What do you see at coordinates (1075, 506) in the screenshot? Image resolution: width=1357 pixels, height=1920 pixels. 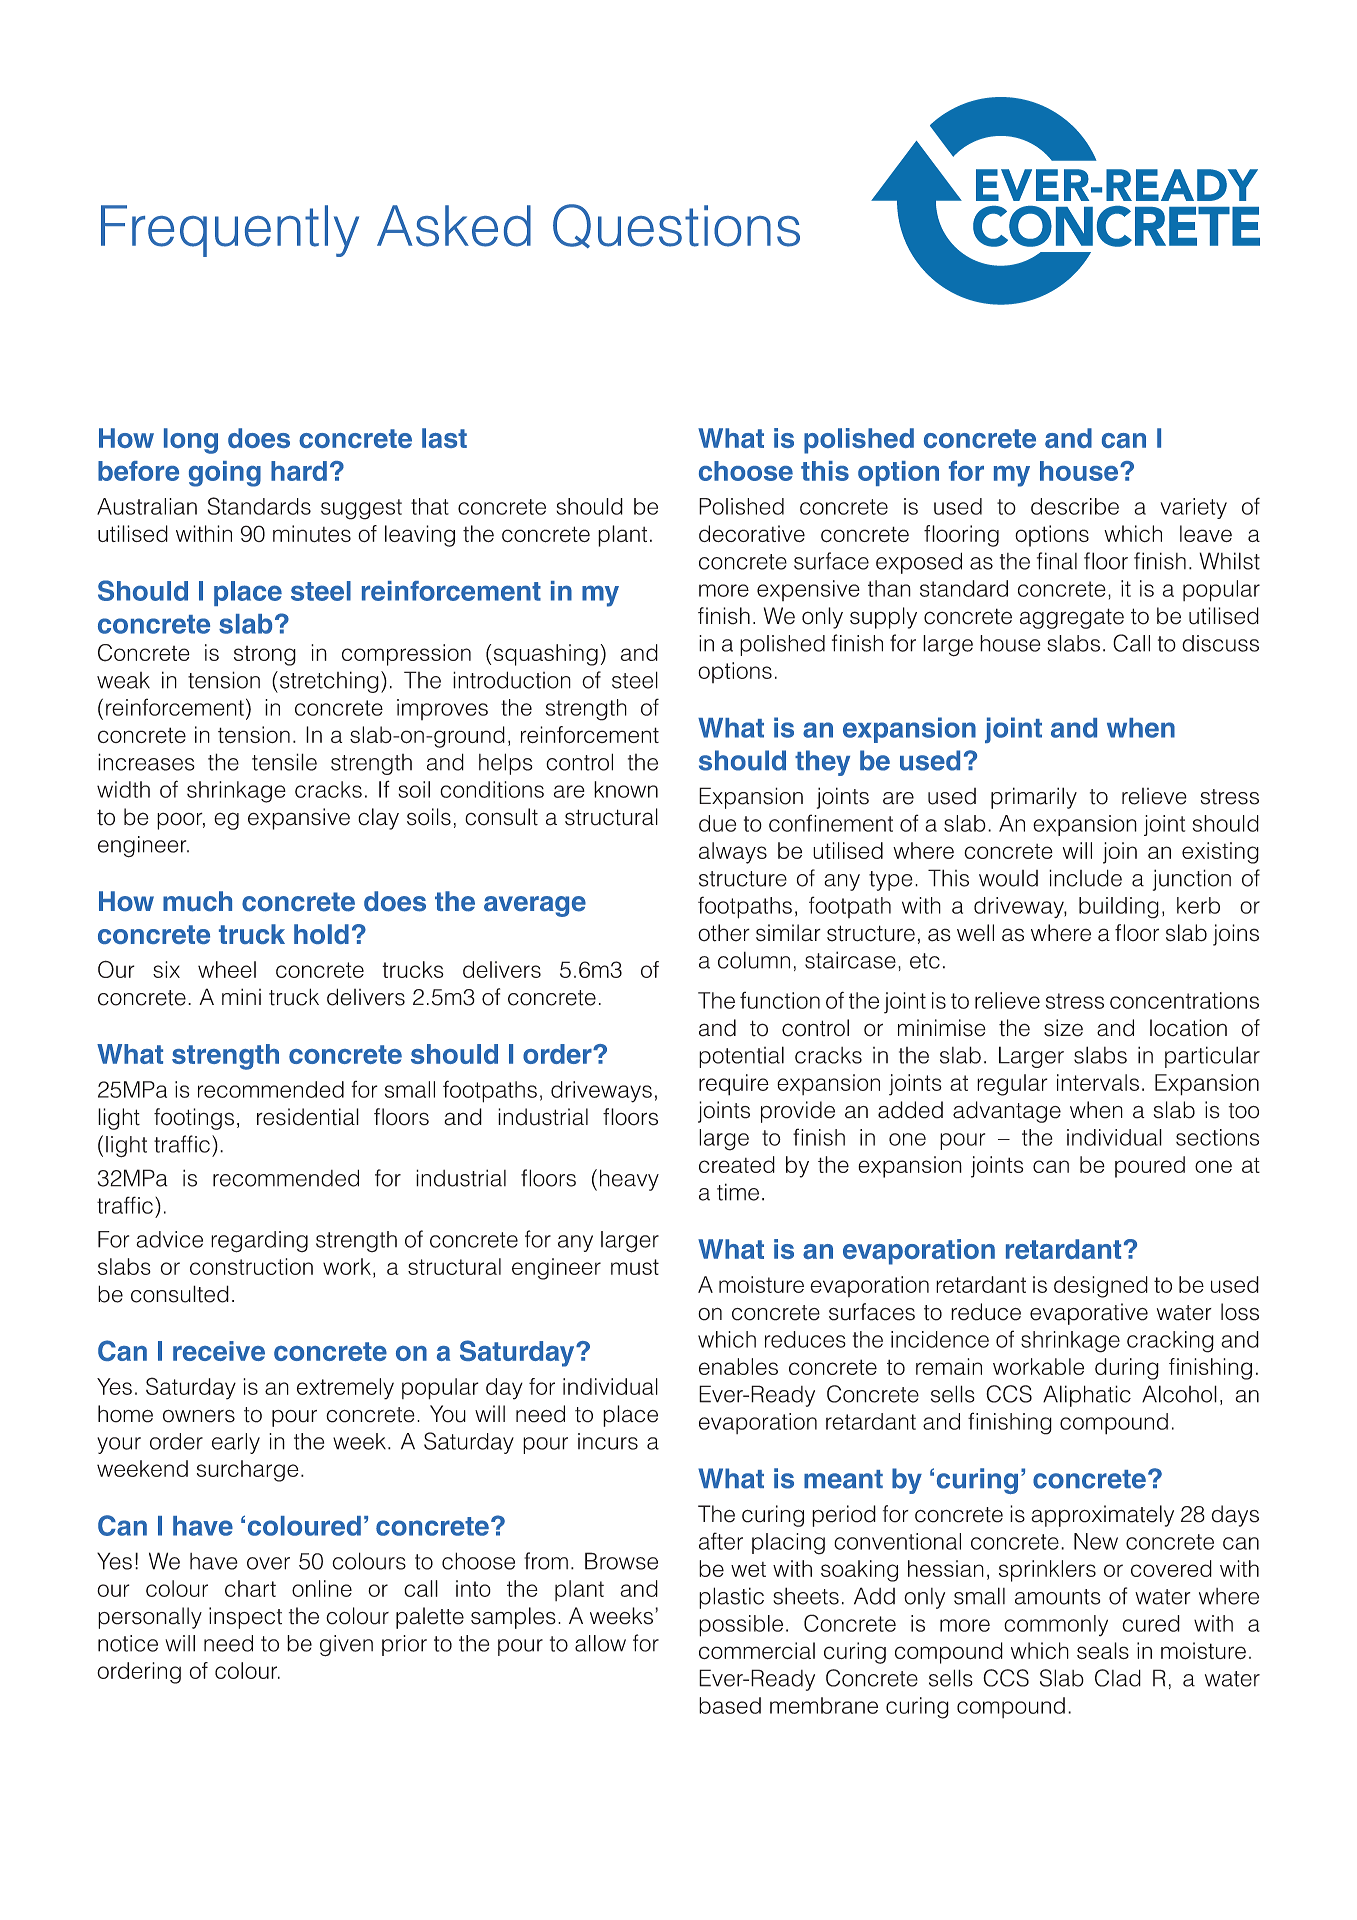 I see `describe` at bounding box center [1075, 506].
